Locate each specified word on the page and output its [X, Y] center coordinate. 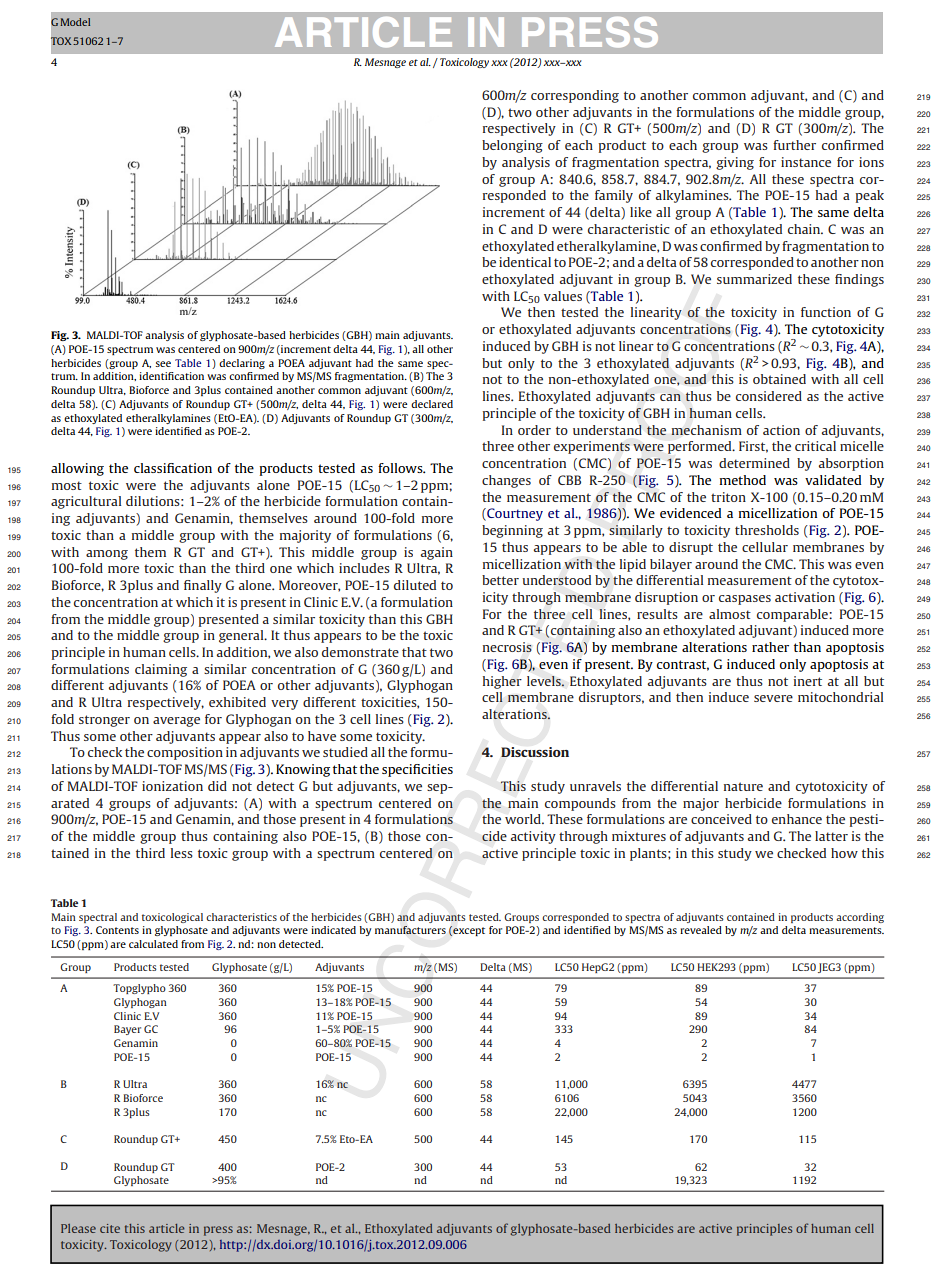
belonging [512, 146]
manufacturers [410, 930]
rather [770, 647]
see [163, 364]
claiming [161, 670]
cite [110, 1228]
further [794, 145]
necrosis [507, 647]
